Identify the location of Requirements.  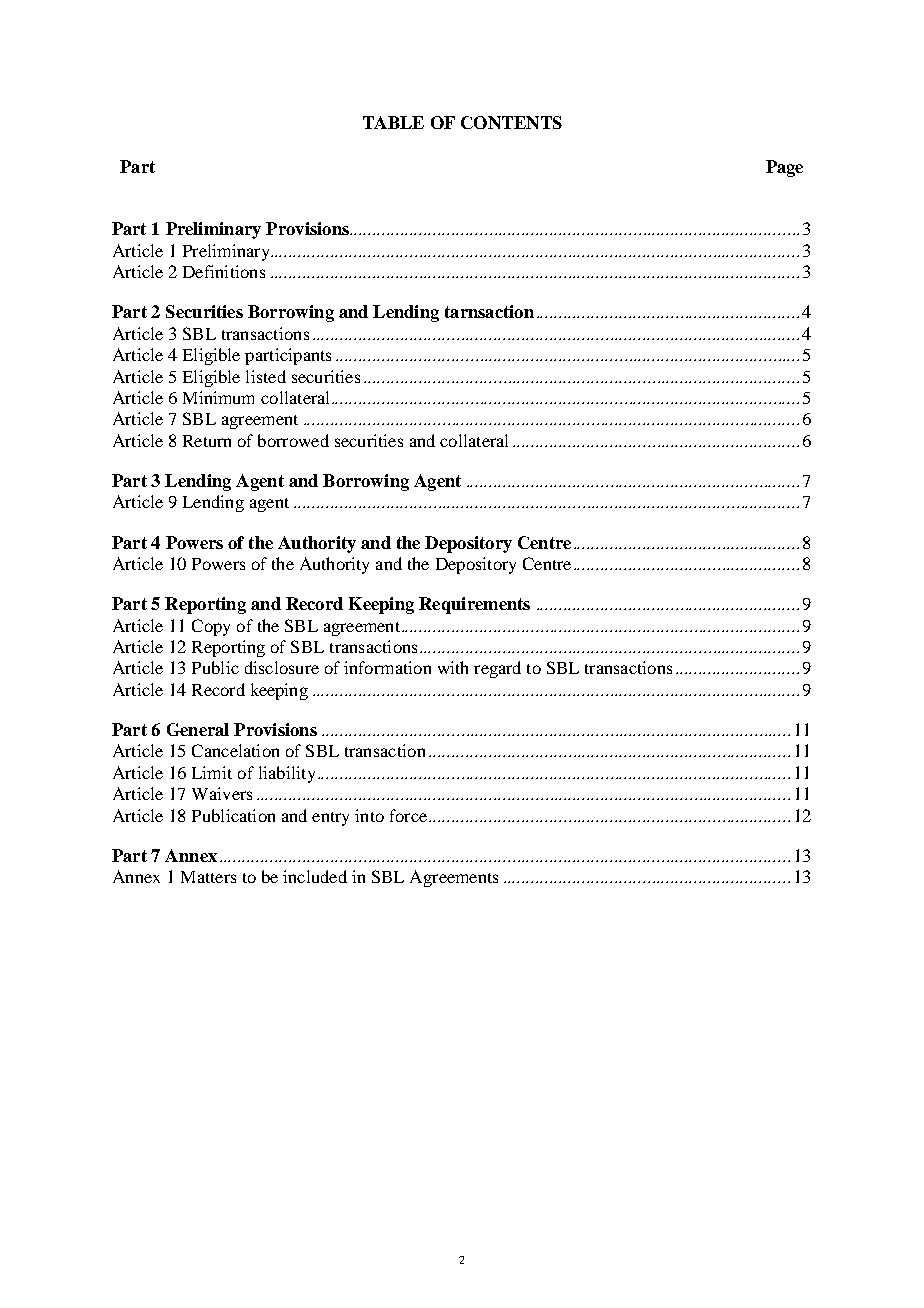
(474, 605).
